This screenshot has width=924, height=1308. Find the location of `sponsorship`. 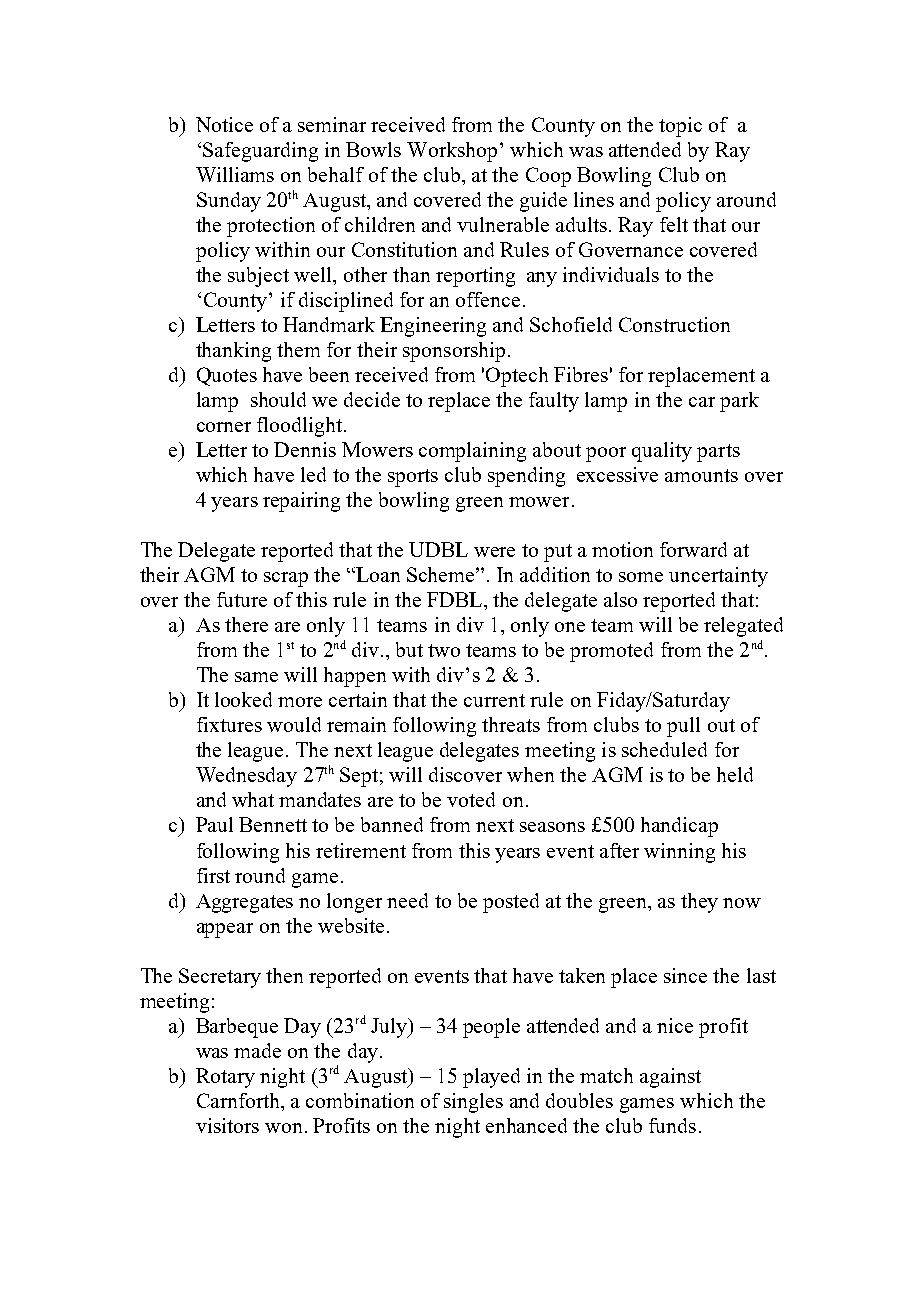

sponsorship is located at coordinates (454, 352).
